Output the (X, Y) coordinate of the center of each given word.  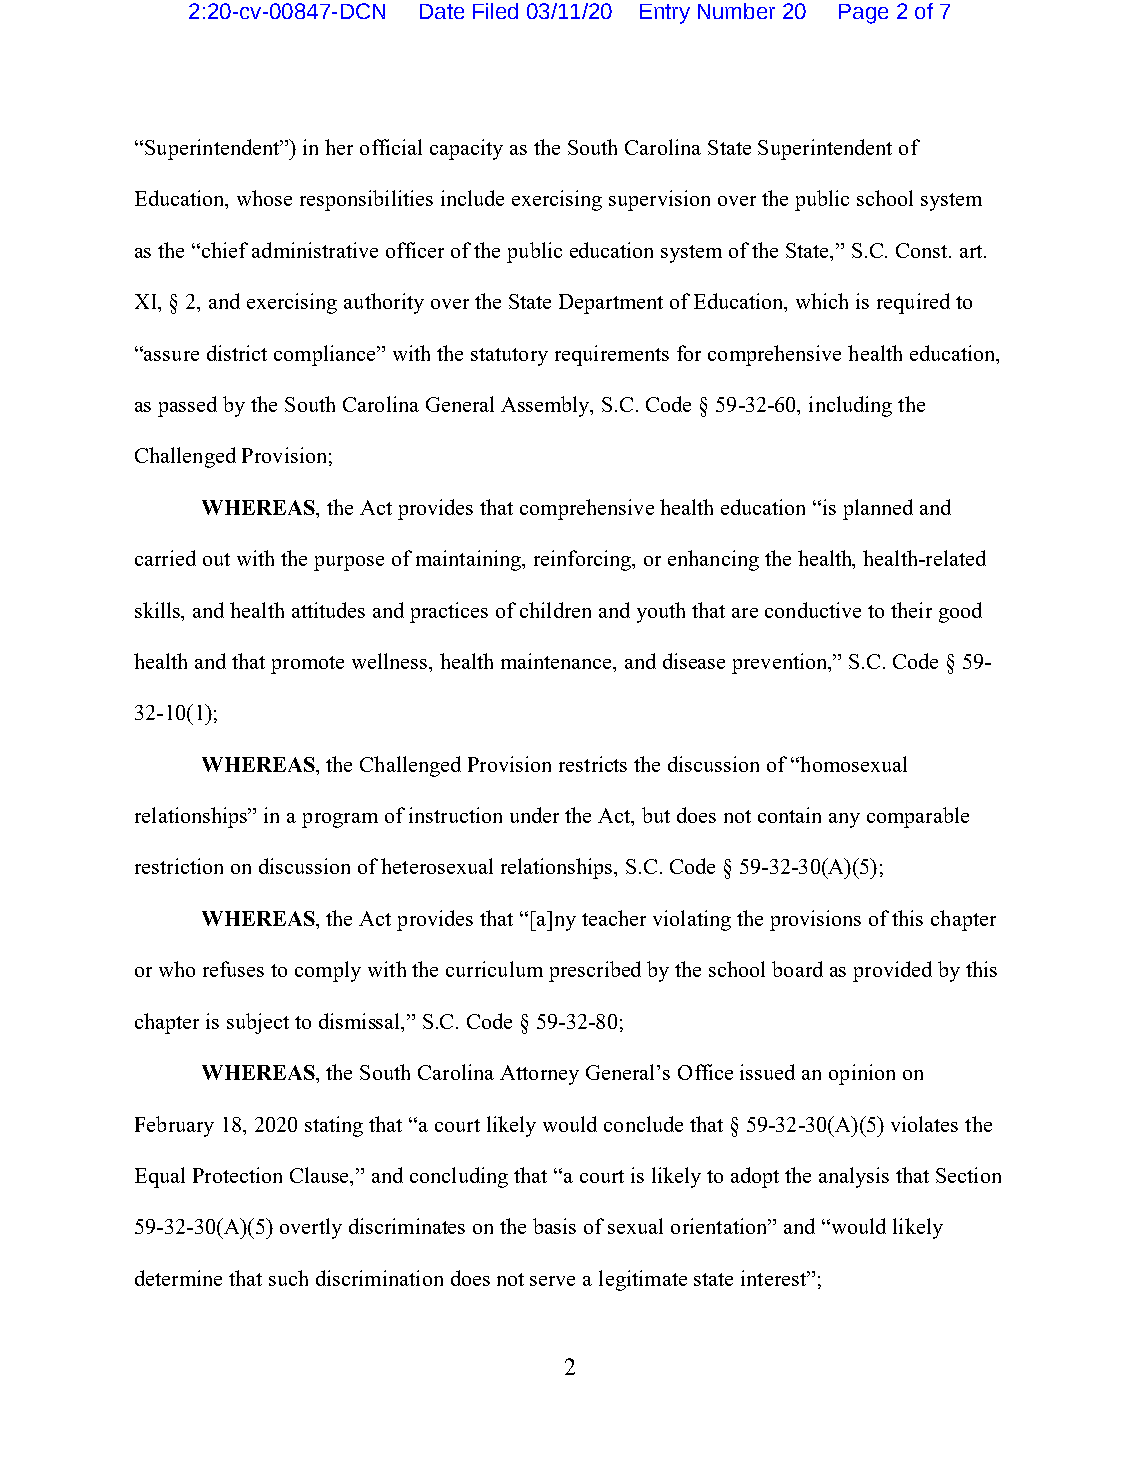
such (288, 1278)
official (391, 147)
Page (863, 14)
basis (554, 1226)
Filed (495, 11)
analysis (854, 1177)
